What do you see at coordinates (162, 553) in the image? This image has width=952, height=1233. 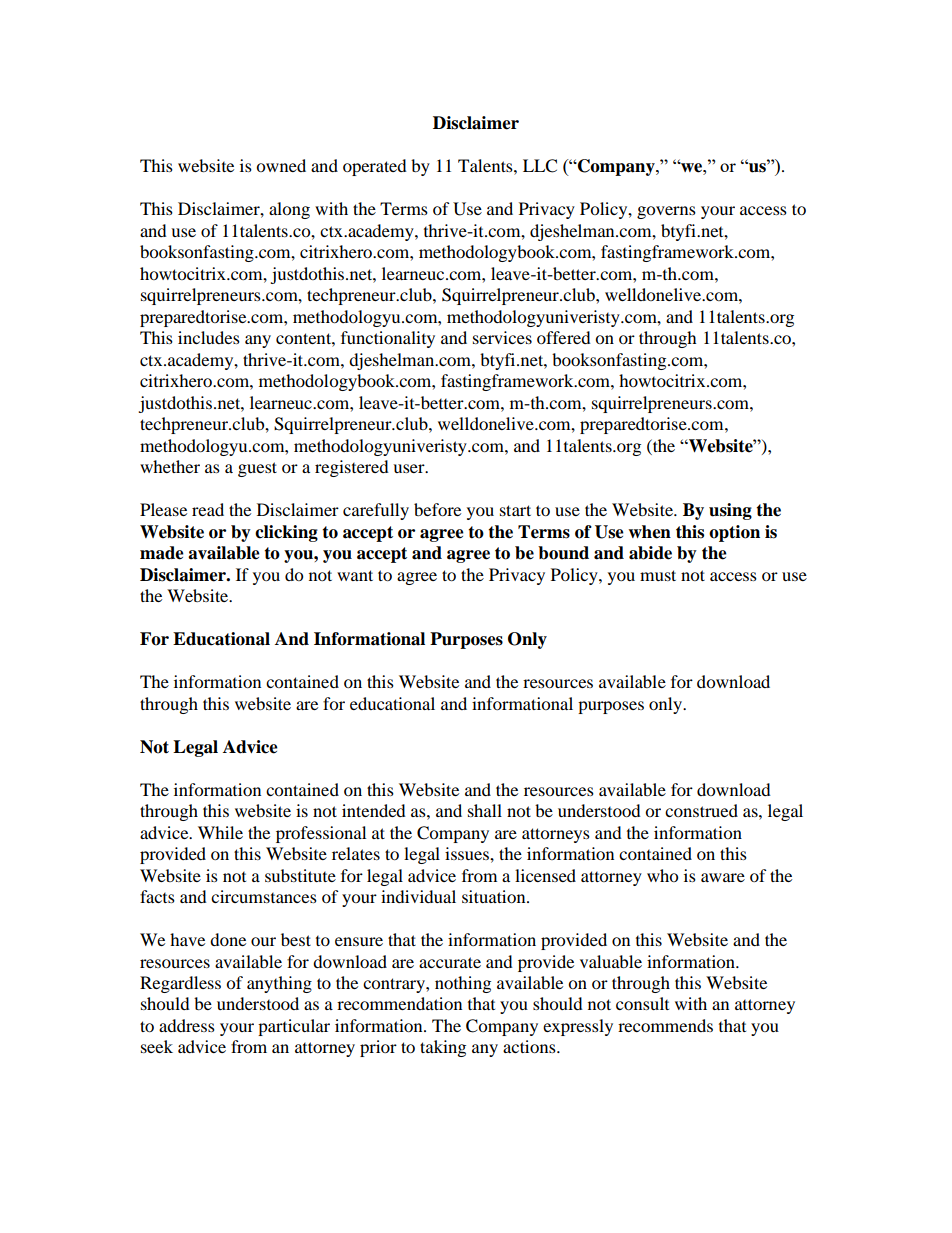 I see `made` at bounding box center [162, 553].
